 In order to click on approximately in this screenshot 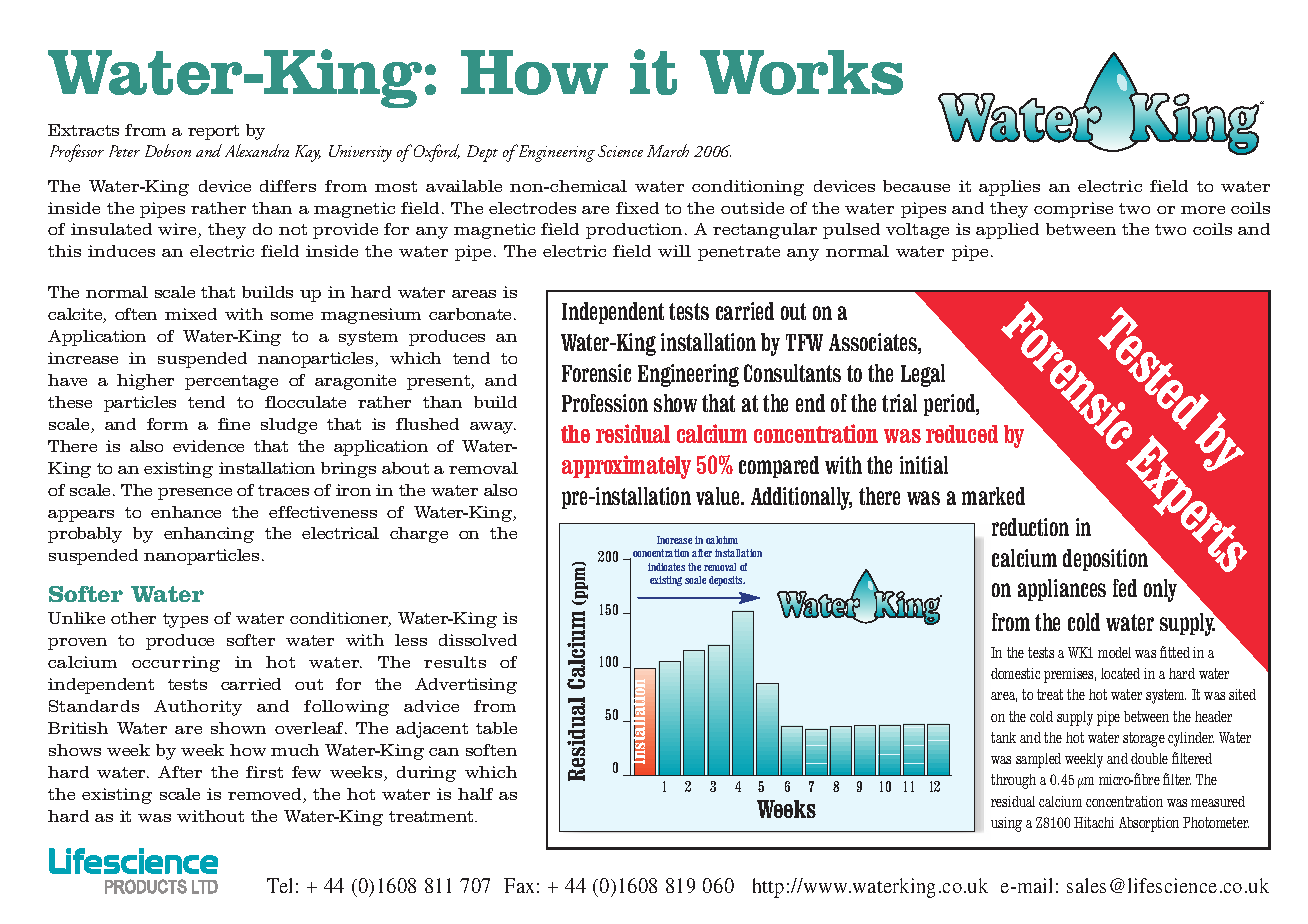, I will do `click(626, 467)`.
